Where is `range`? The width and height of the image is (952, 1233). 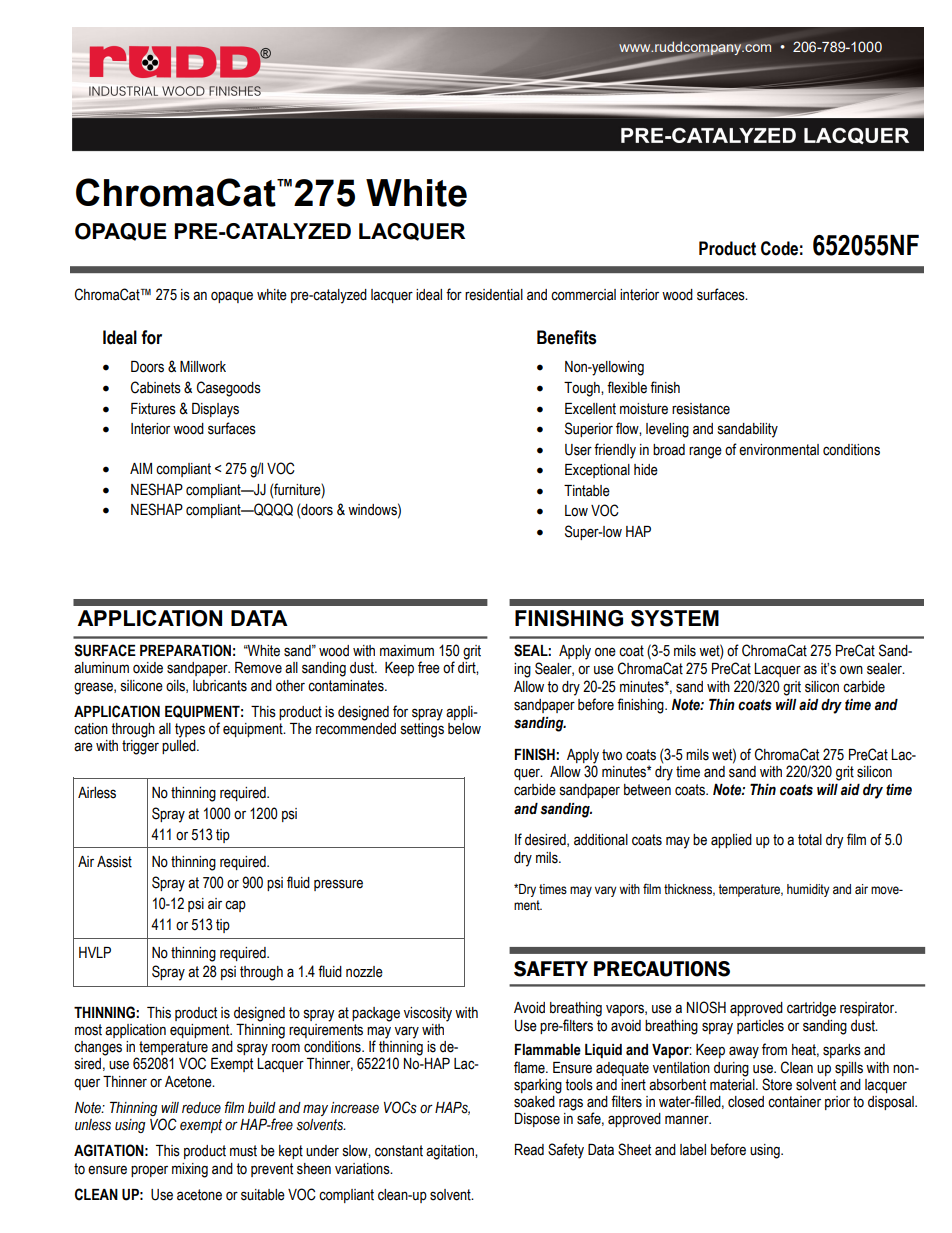
range is located at coordinates (705, 452).
